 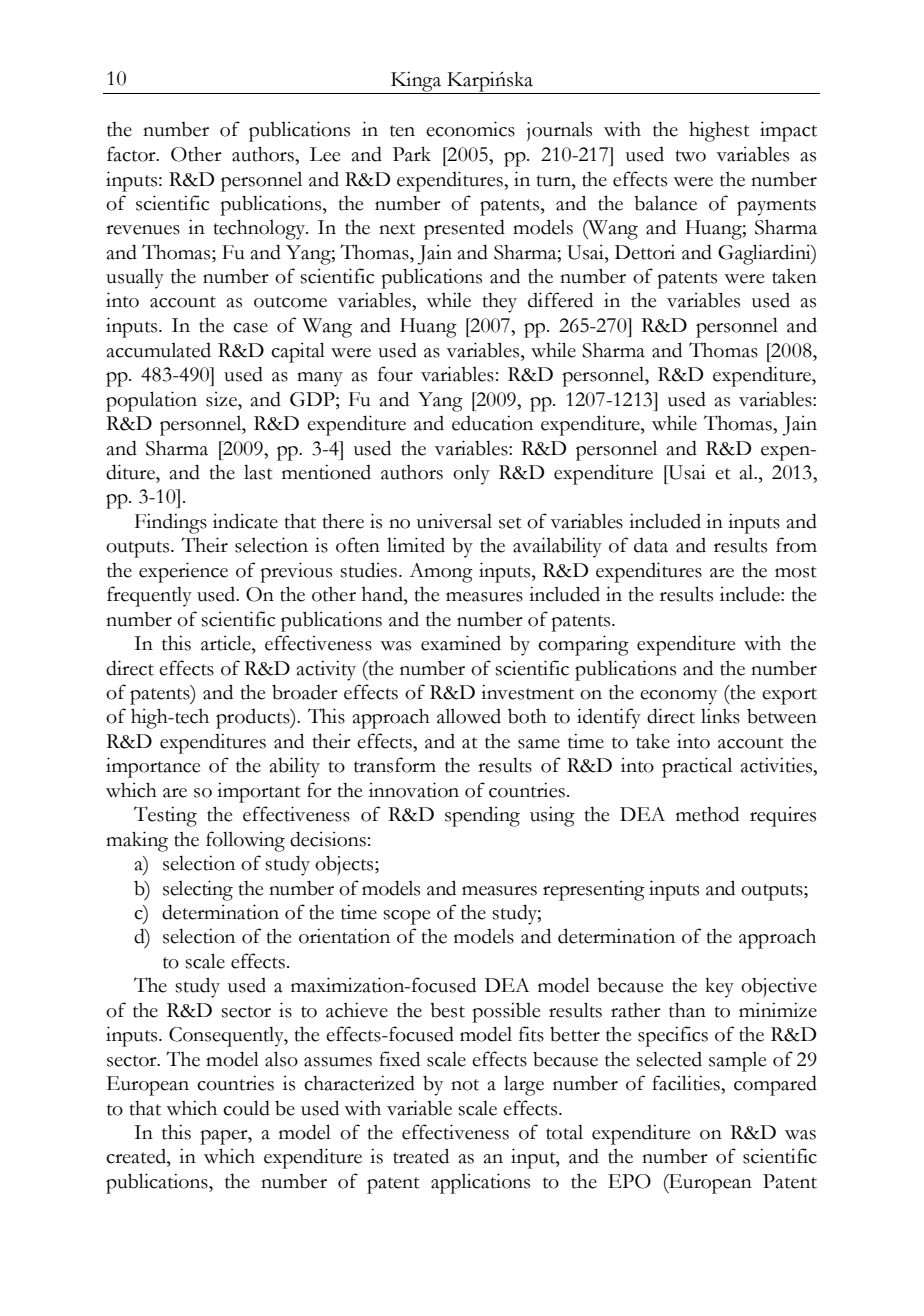 What do you see at coordinates (678, 697) in the document?
I see `economy` at bounding box center [678, 697].
